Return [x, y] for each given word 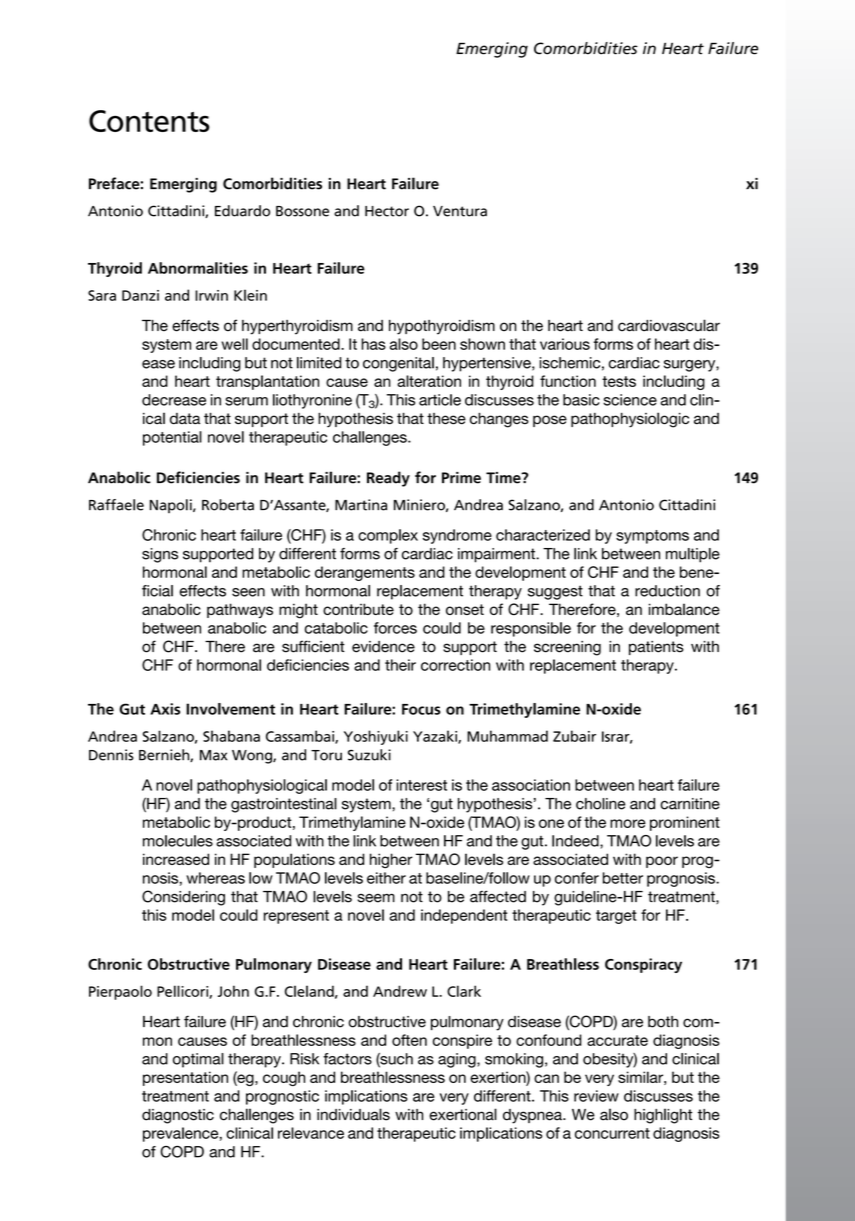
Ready [388, 479]
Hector [387, 211]
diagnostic [178, 1116]
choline [600, 804]
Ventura [460, 211]
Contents [149, 121]
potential [172, 438]
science [630, 400]
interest [421, 785]
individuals [353, 1114]
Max [213, 755]
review [596, 1096]
